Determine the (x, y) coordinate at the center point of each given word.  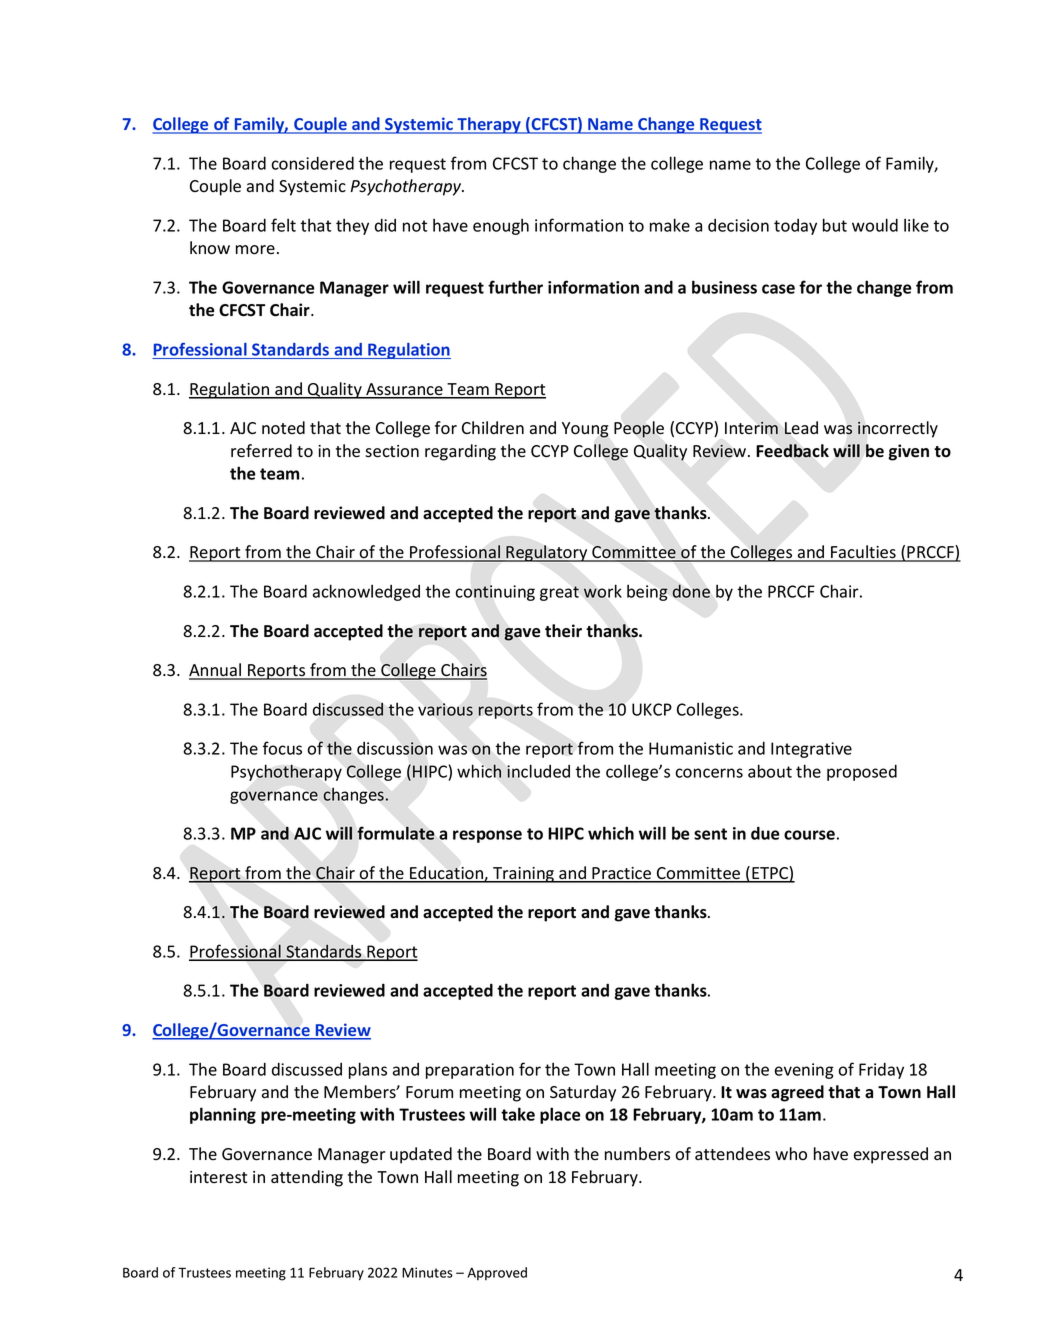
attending (307, 1178)
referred (261, 451)
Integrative (811, 750)
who (791, 1154)
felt (283, 225)
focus (282, 748)
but (835, 225)
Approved (497, 1273)
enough (501, 226)
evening (804, 1071)
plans (368, 1070)
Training (524, 875)
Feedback (792, 451)
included (538, 771)
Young (585, 430)
